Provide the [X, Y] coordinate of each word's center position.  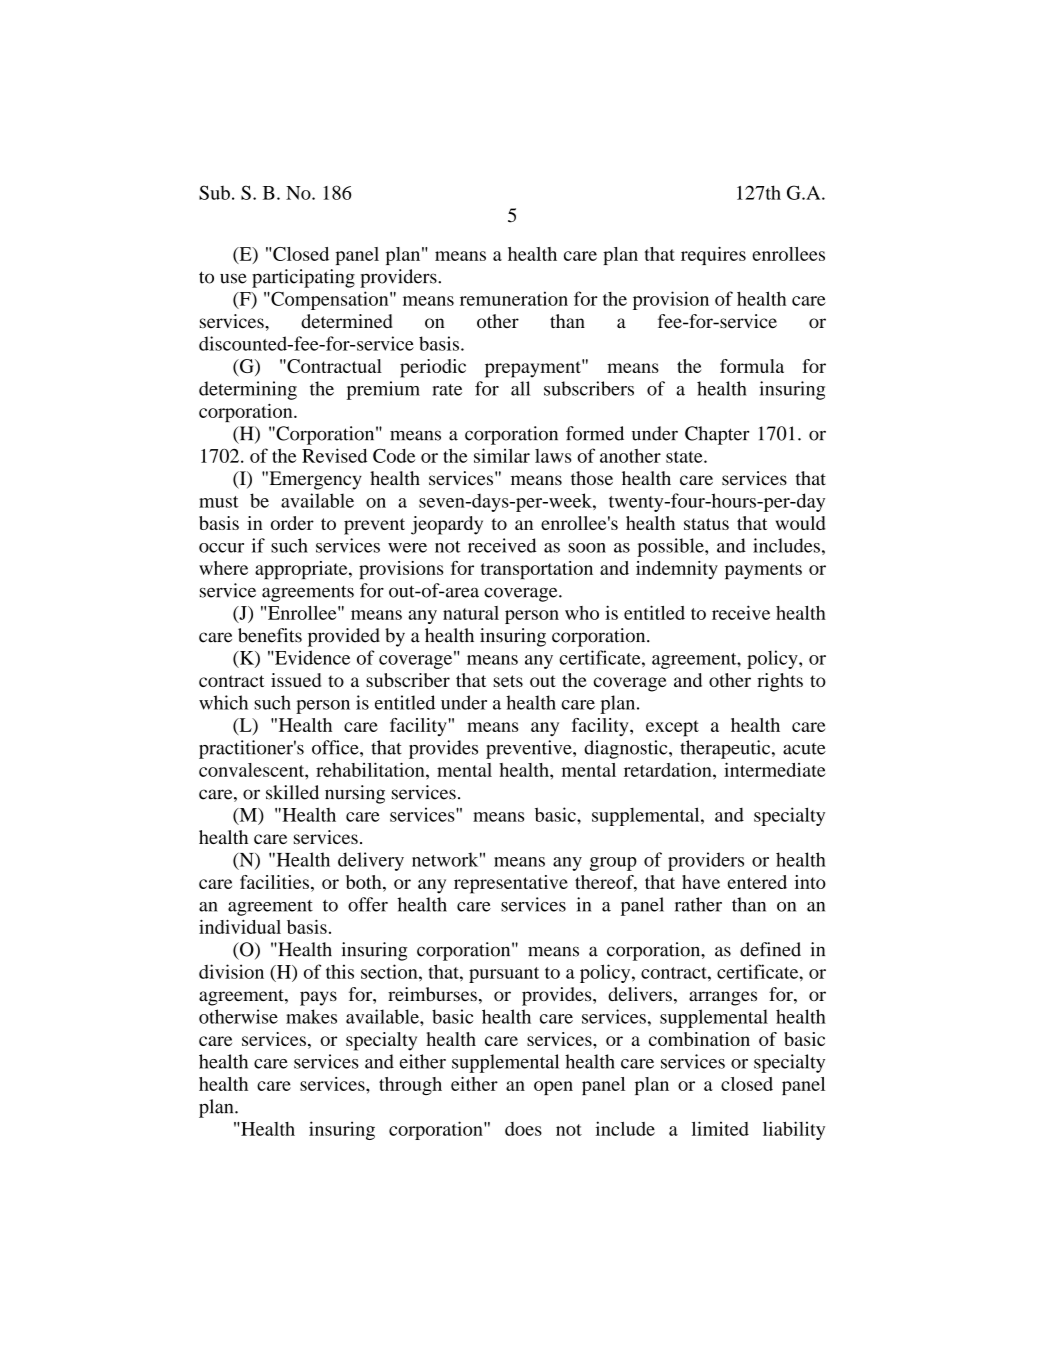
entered [757, 882]
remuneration [514, 298]
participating [303, 278]
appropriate [302, 570]
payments [763, 571]
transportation [537, 570]
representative [511, 884]
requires [713, 256]
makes [311, 1016]
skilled [292, 792]
